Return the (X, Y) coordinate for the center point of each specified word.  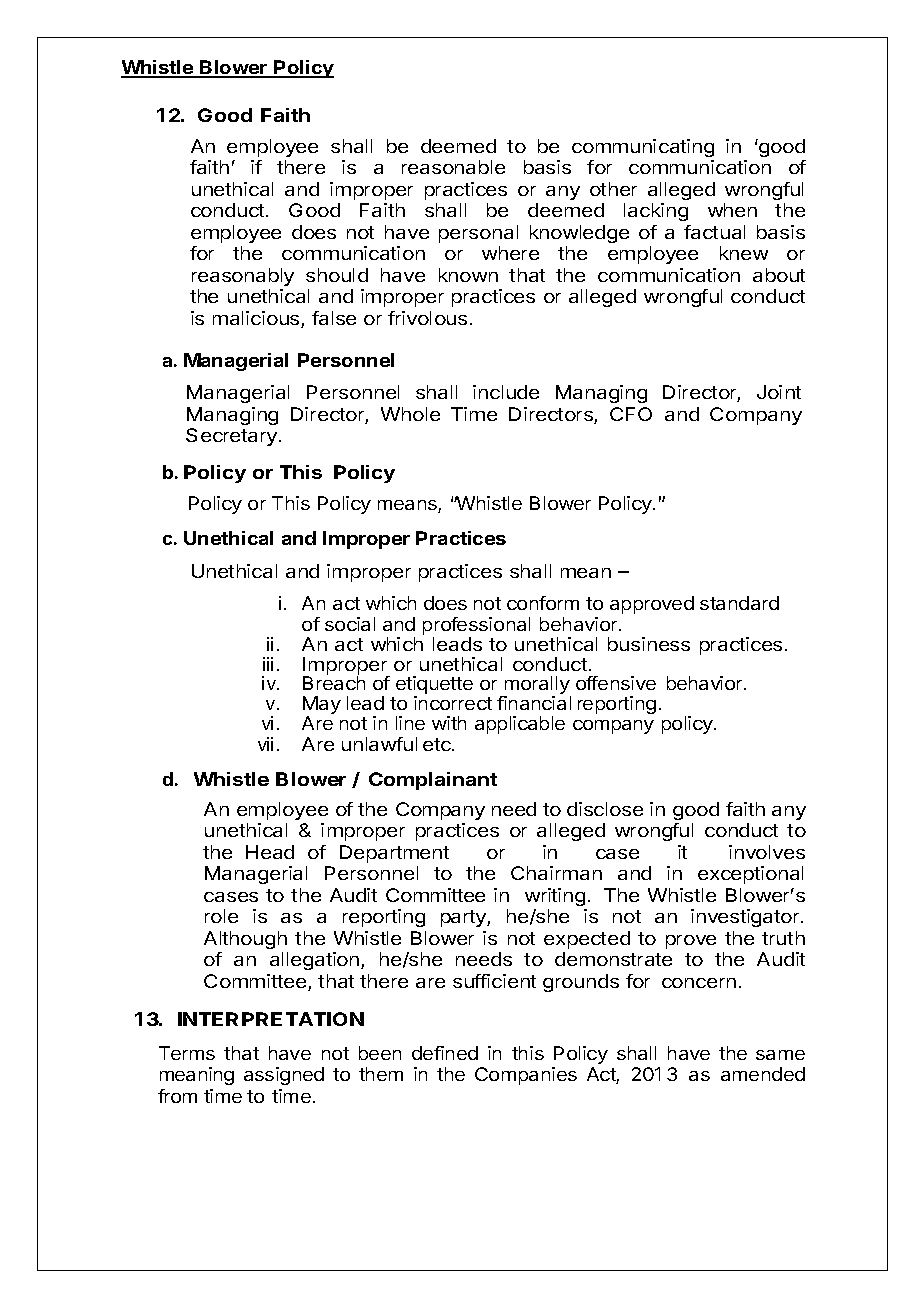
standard (739, 603)
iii (268, 664)
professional (476, 627)
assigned (284, 1076)
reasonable (453, 167)
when (732, 210)
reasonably (243, 277)
